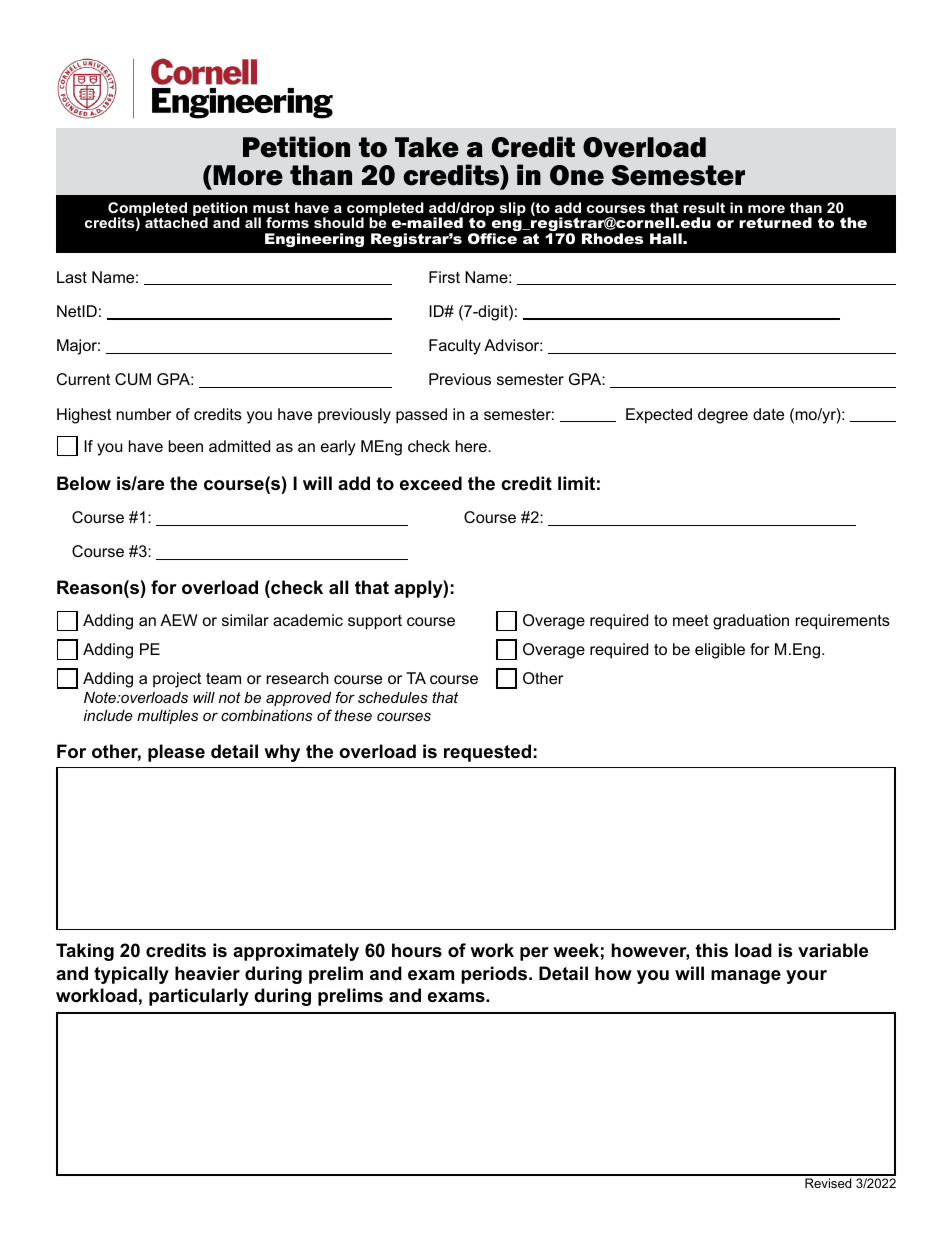 The image size is (952, 1233). Describe the element at coordinates (720, 651) in the image. I see `eligible` at that location.
